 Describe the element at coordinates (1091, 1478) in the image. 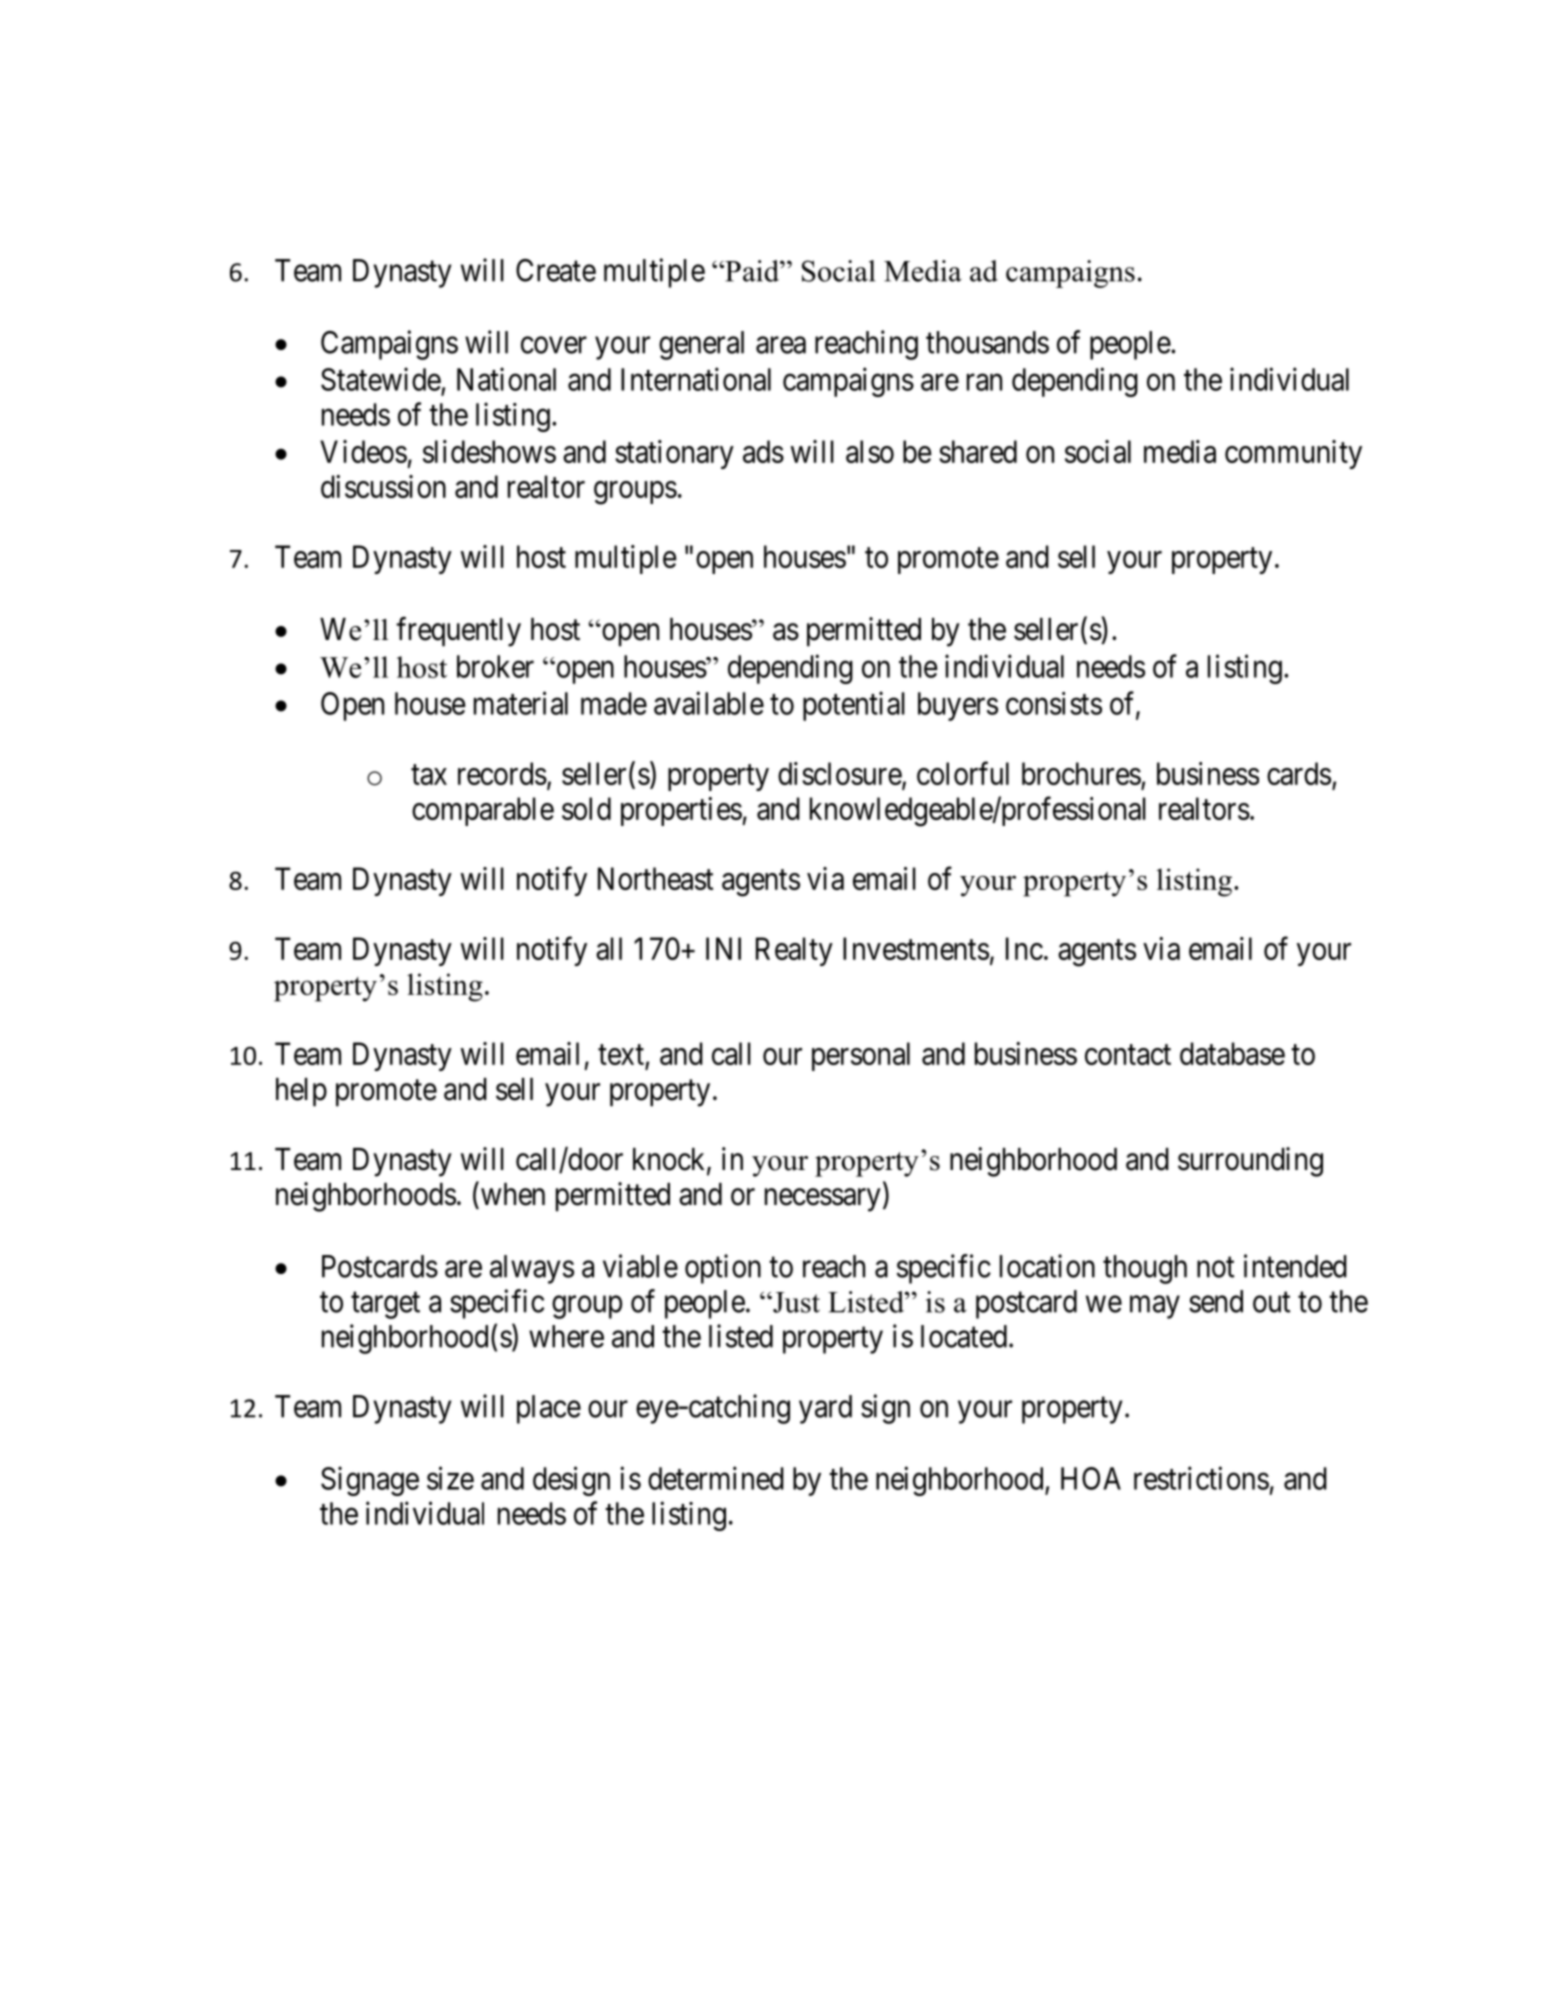

I see `HOA` at that location.
